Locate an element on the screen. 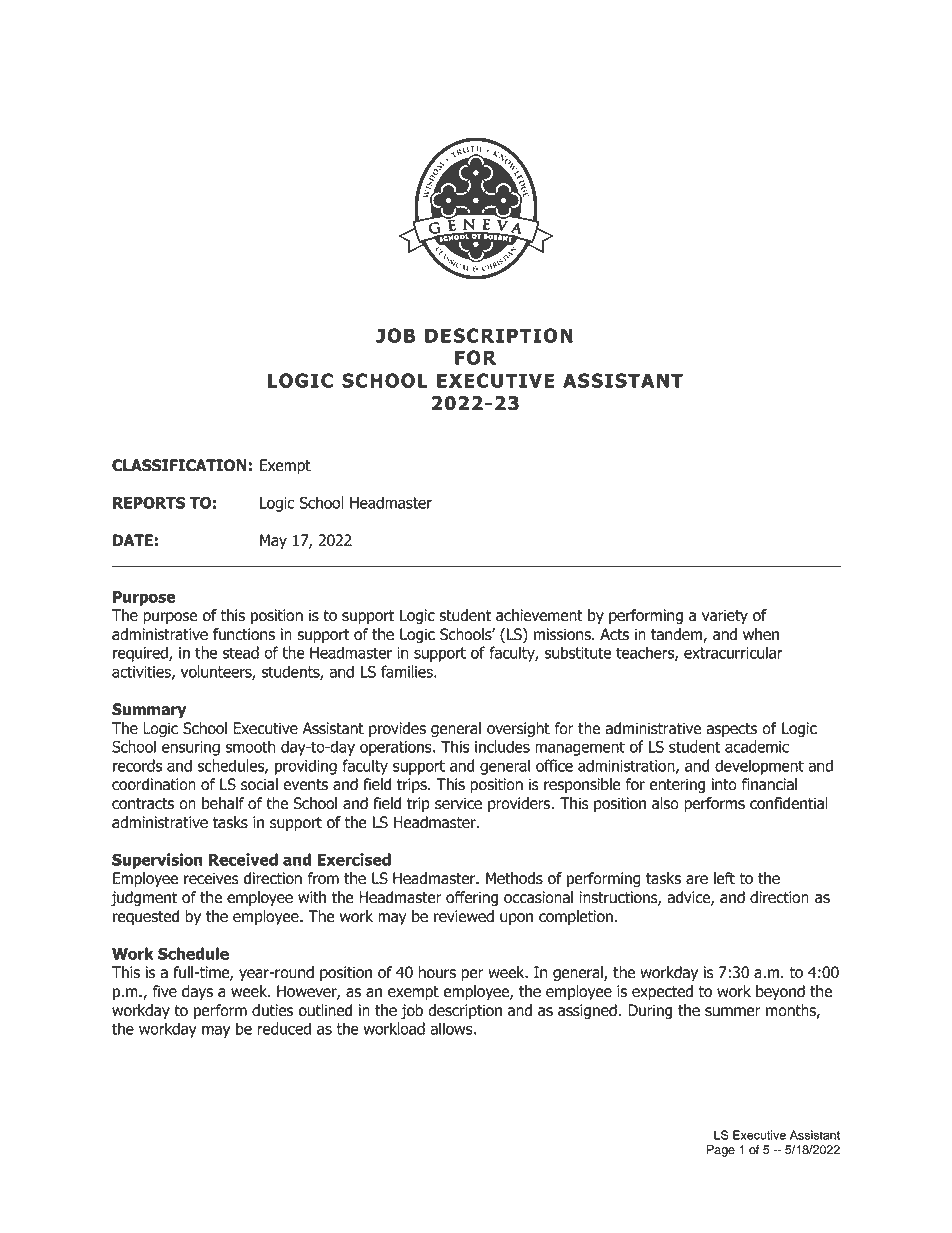 The width and height of the screenshot is (952, 1233). also is located at coordinates (665, 803).
